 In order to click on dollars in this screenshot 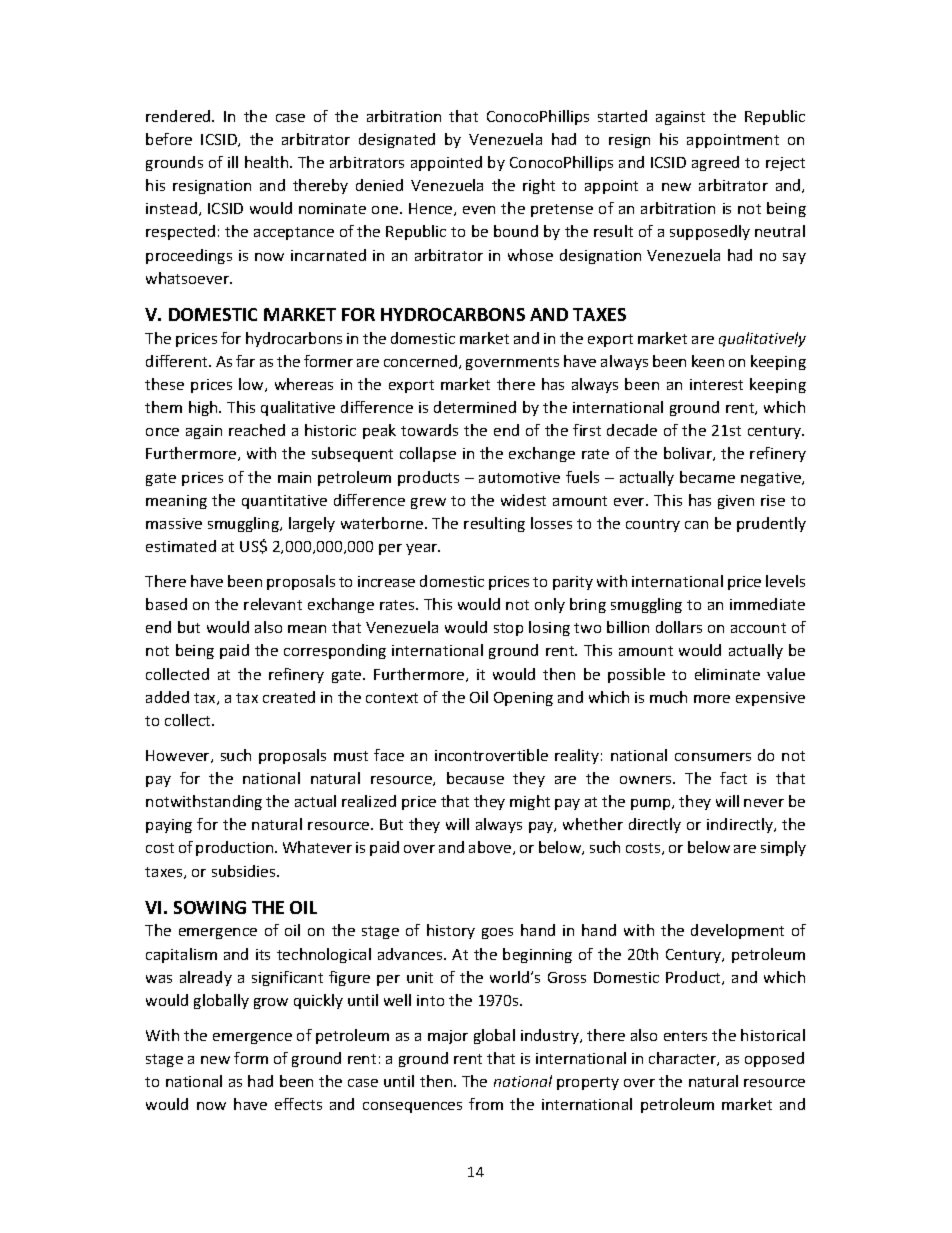, I will do `click(679, 627)`.
